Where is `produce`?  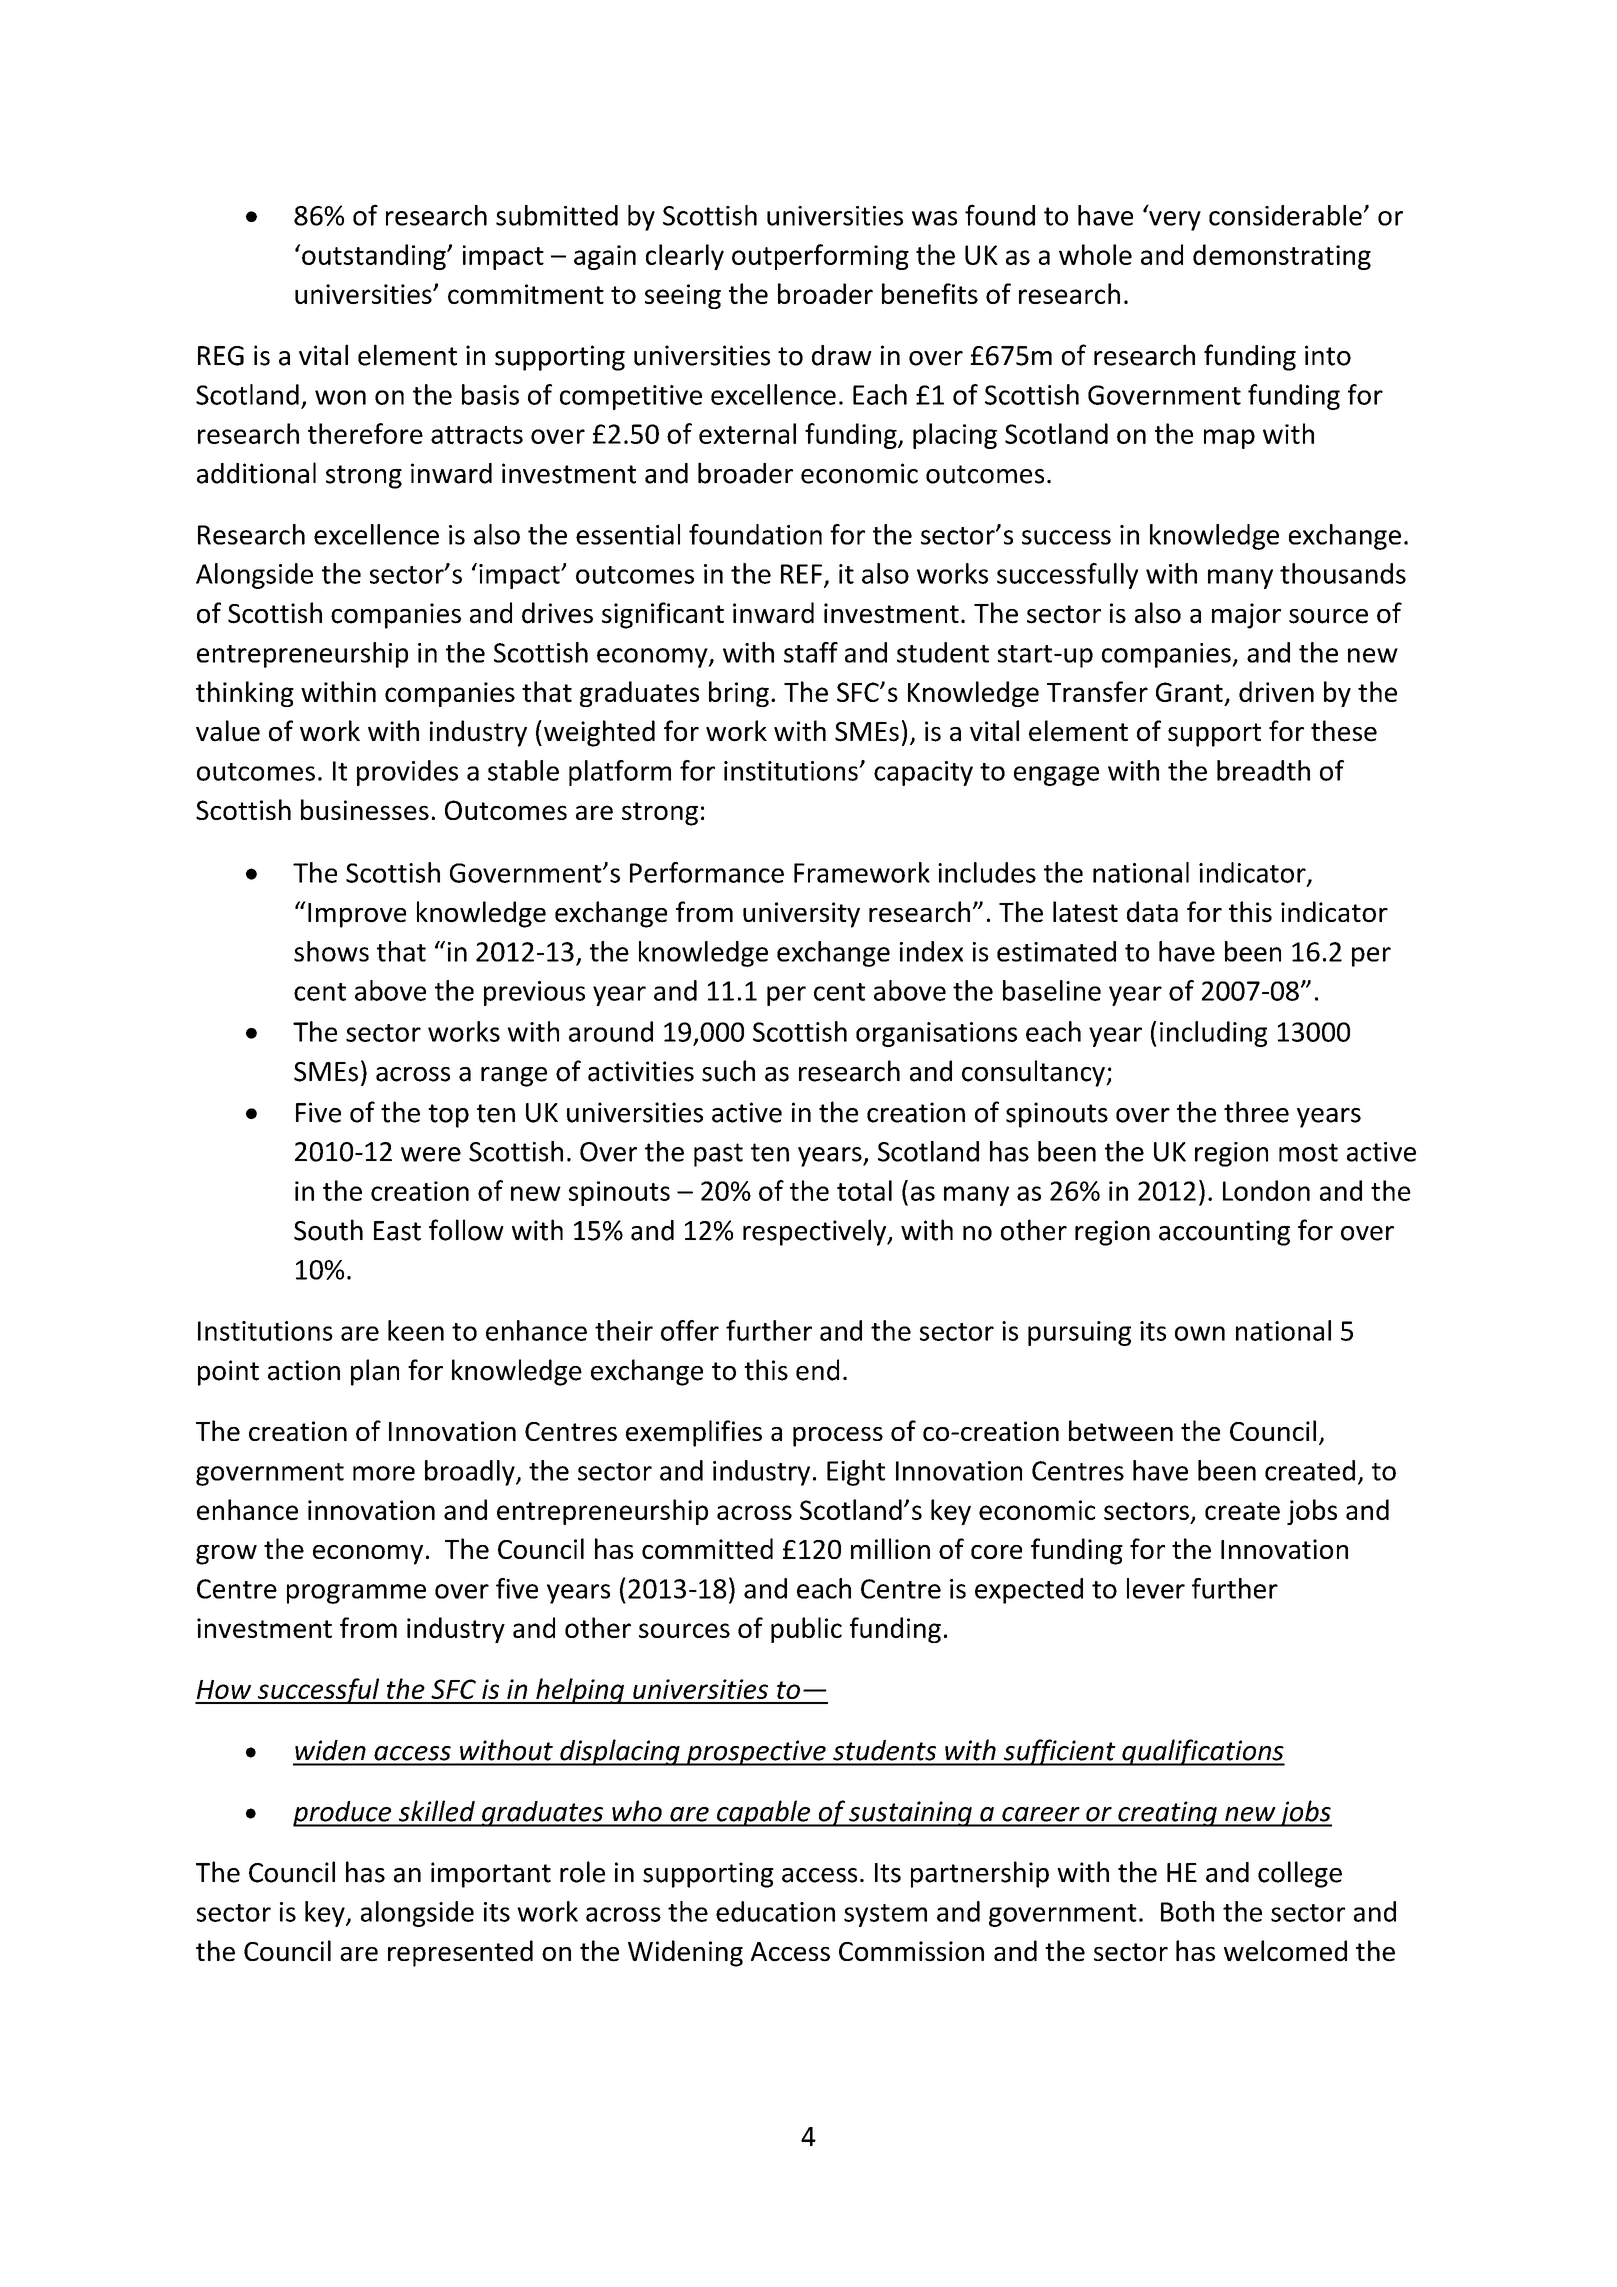 produce is located at coordinates (343, 1814).
